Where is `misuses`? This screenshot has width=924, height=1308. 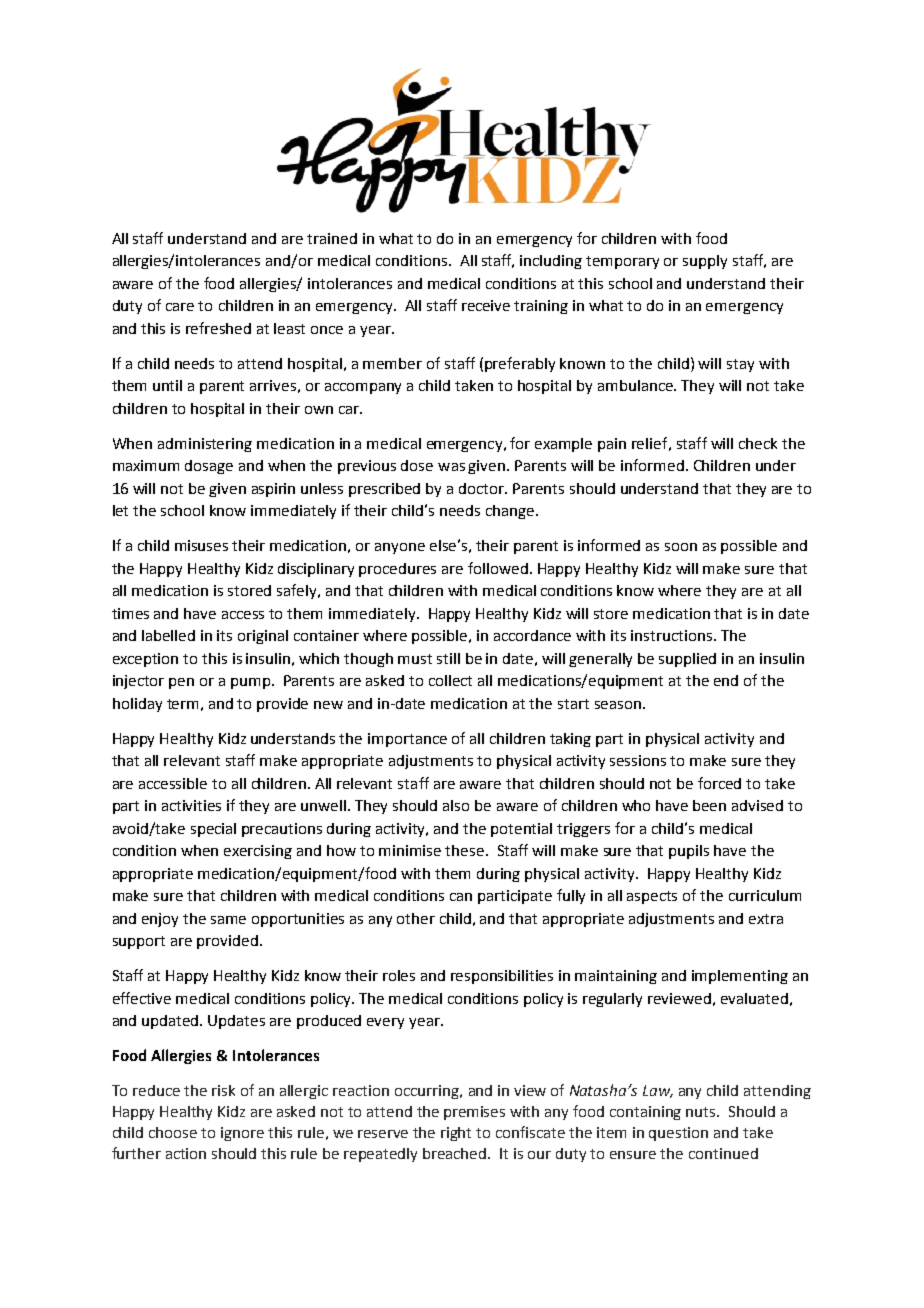 misuses is located at coordinates (201, 545).
